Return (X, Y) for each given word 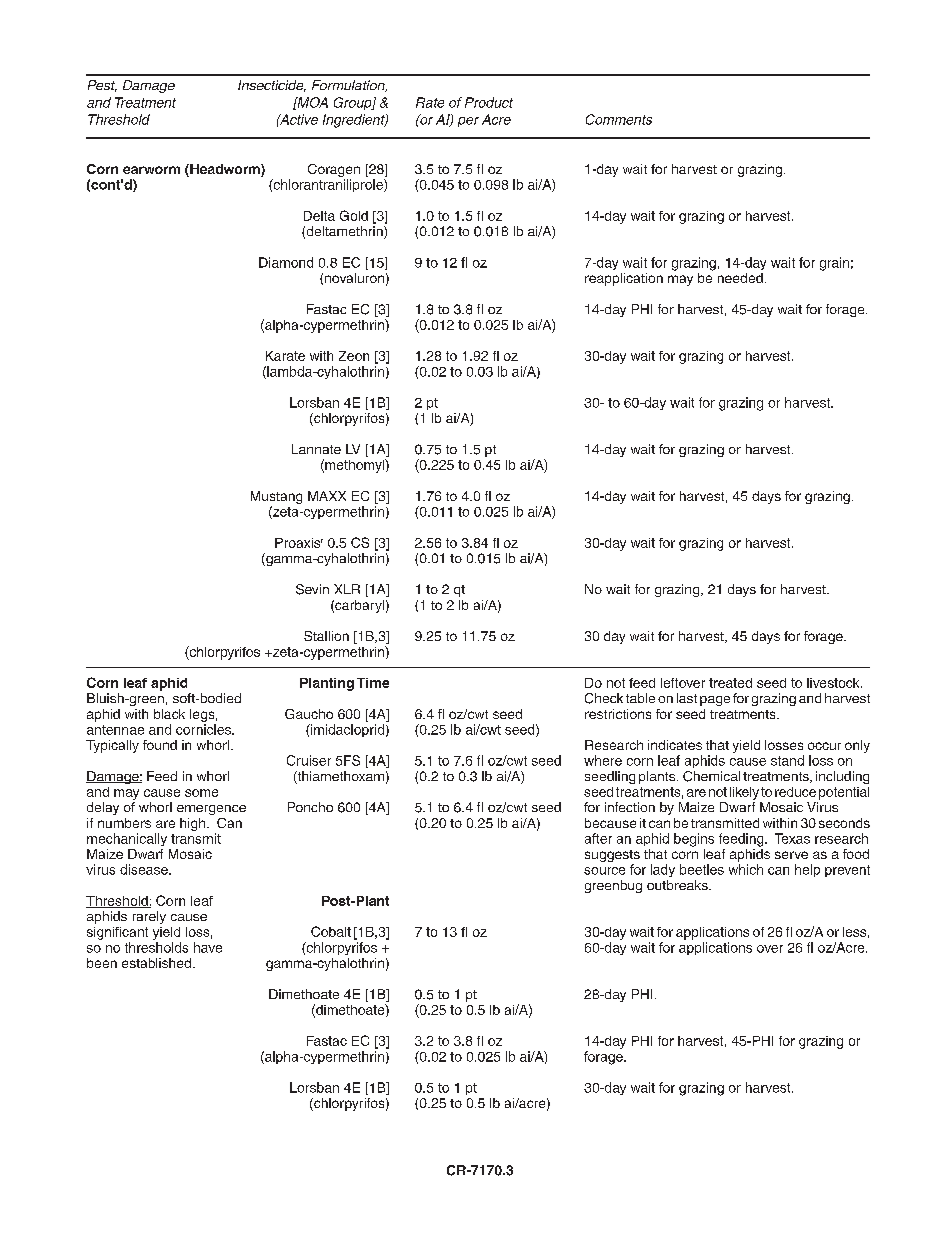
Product (489, 102)
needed (740, 278)
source (604, 871)
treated (730, 683)
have (208, 947)
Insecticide (272, 86)
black (169, 714)
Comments (619, 119)
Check (604, 698)
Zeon (354, 356)
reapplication (624, 279)
